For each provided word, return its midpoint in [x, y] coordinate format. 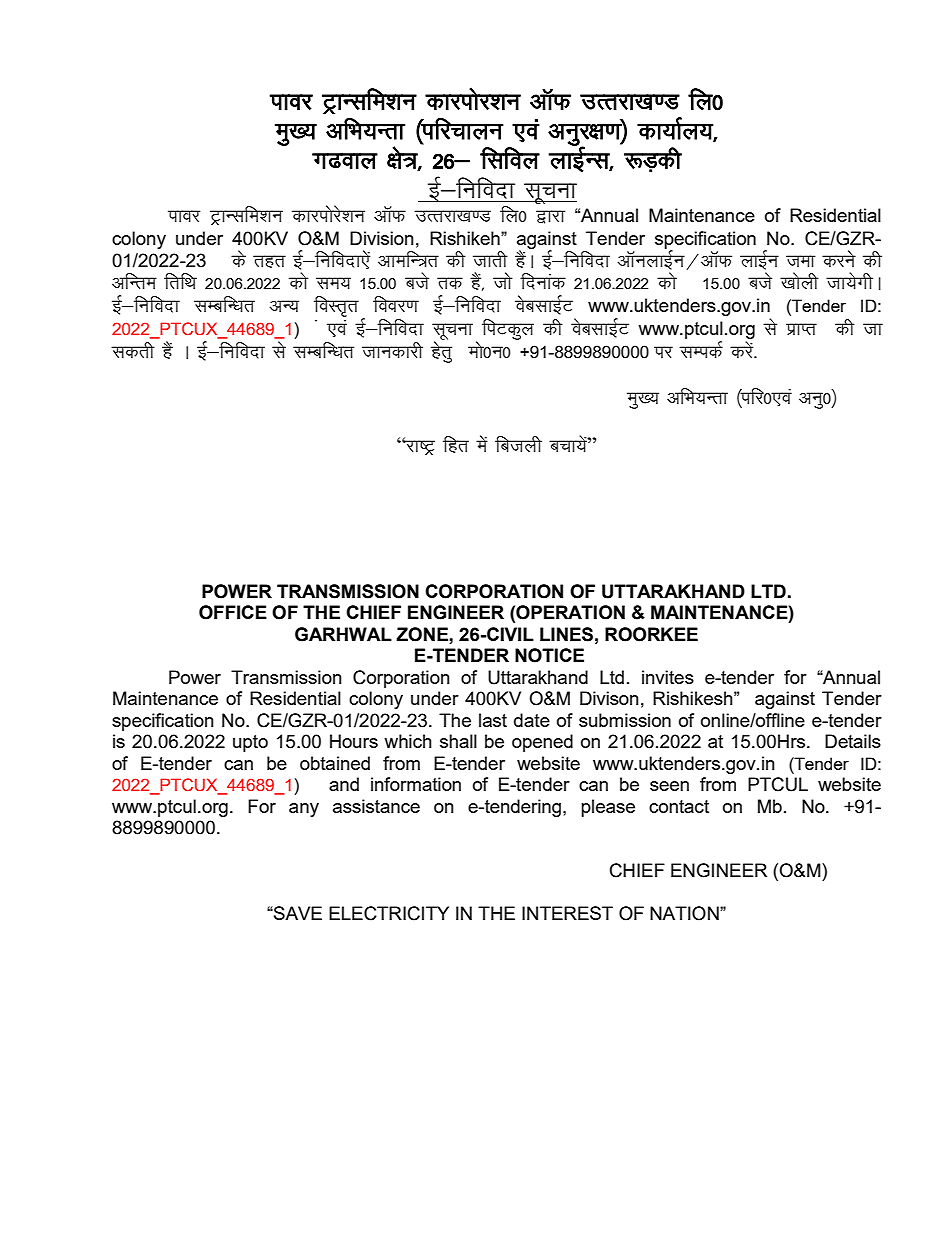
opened [542, 743]
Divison [609, 698]
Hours [354, 741]
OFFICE [233, 612]
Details [853, 741]
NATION [685, 913]
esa [482, 443]
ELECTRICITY [389, 913]
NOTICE [549, 655]
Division [382, 238]
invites [668, 677]
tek [801, 261]
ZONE [422, 634]
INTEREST [567, 913]
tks [503, 280]
